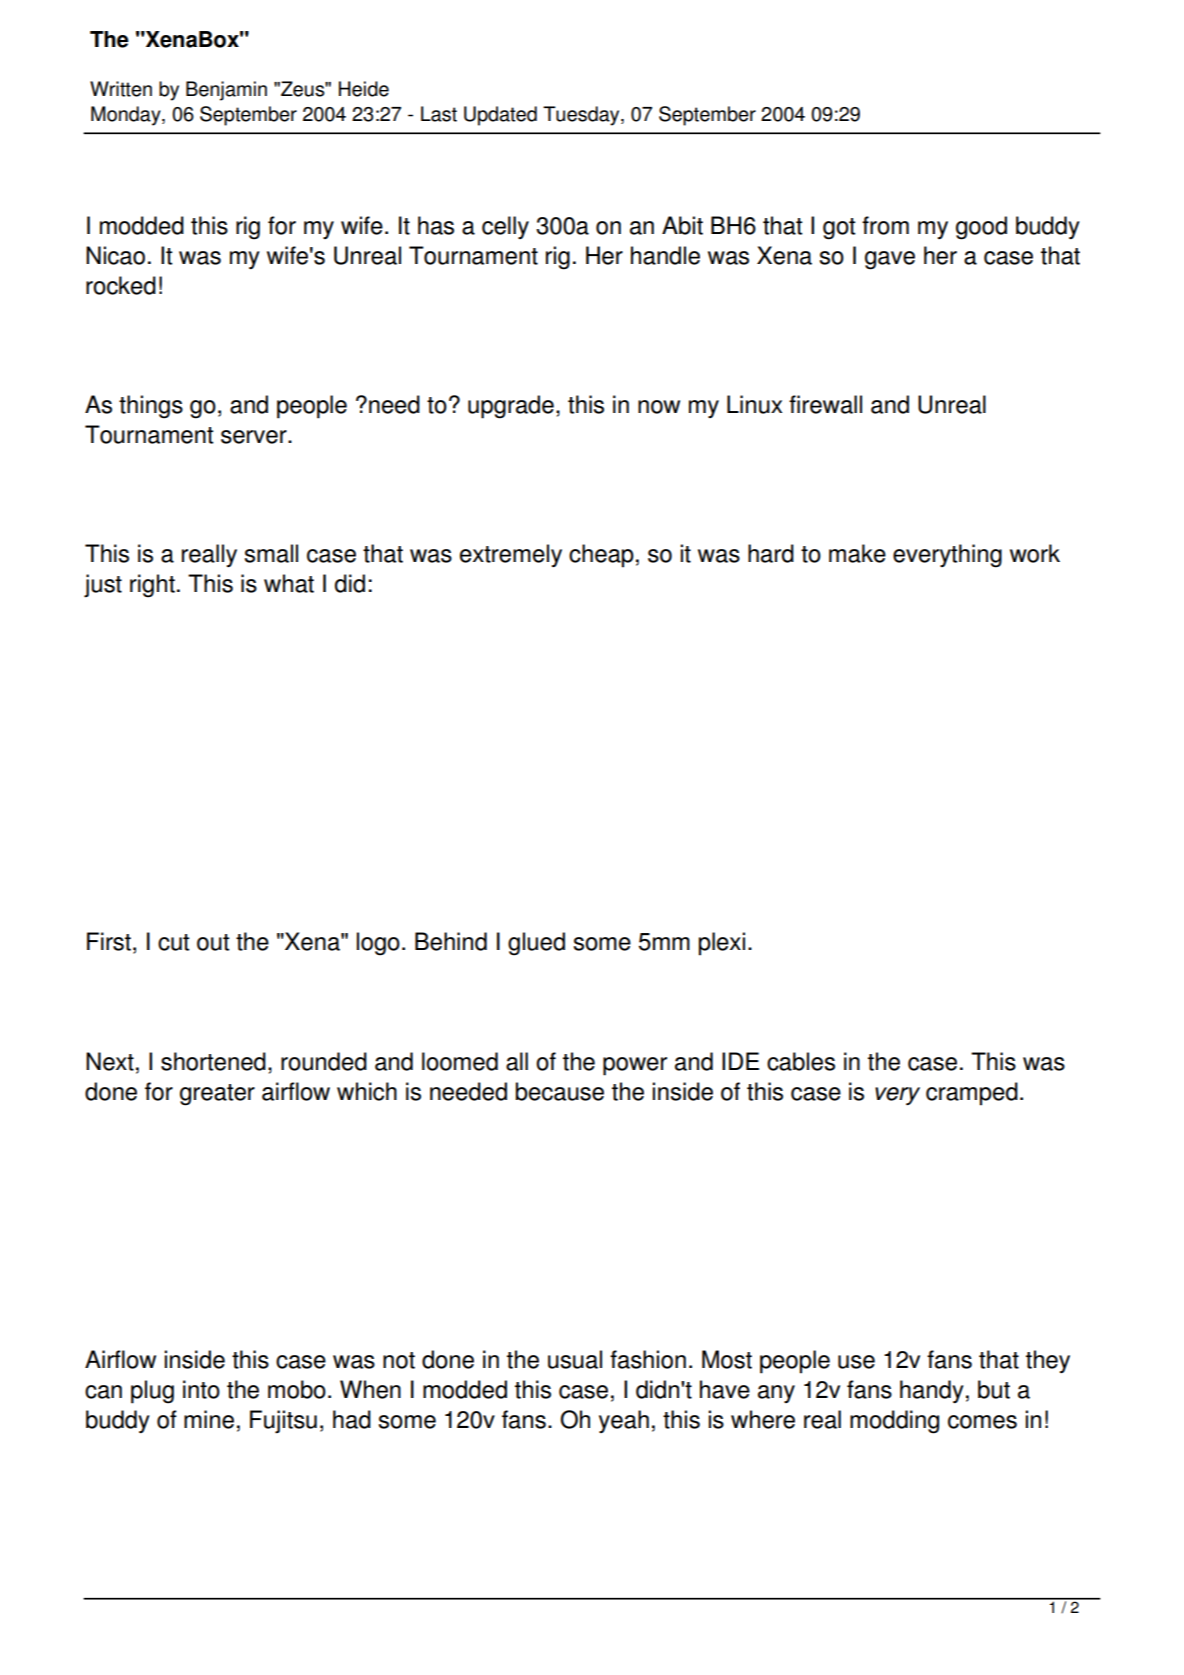 This screenshot has height=1675, width=1184. What do you see at coordinates (972, 1094) in the screenshot?
I see `cramped` at bounding box center [972, 1094].
